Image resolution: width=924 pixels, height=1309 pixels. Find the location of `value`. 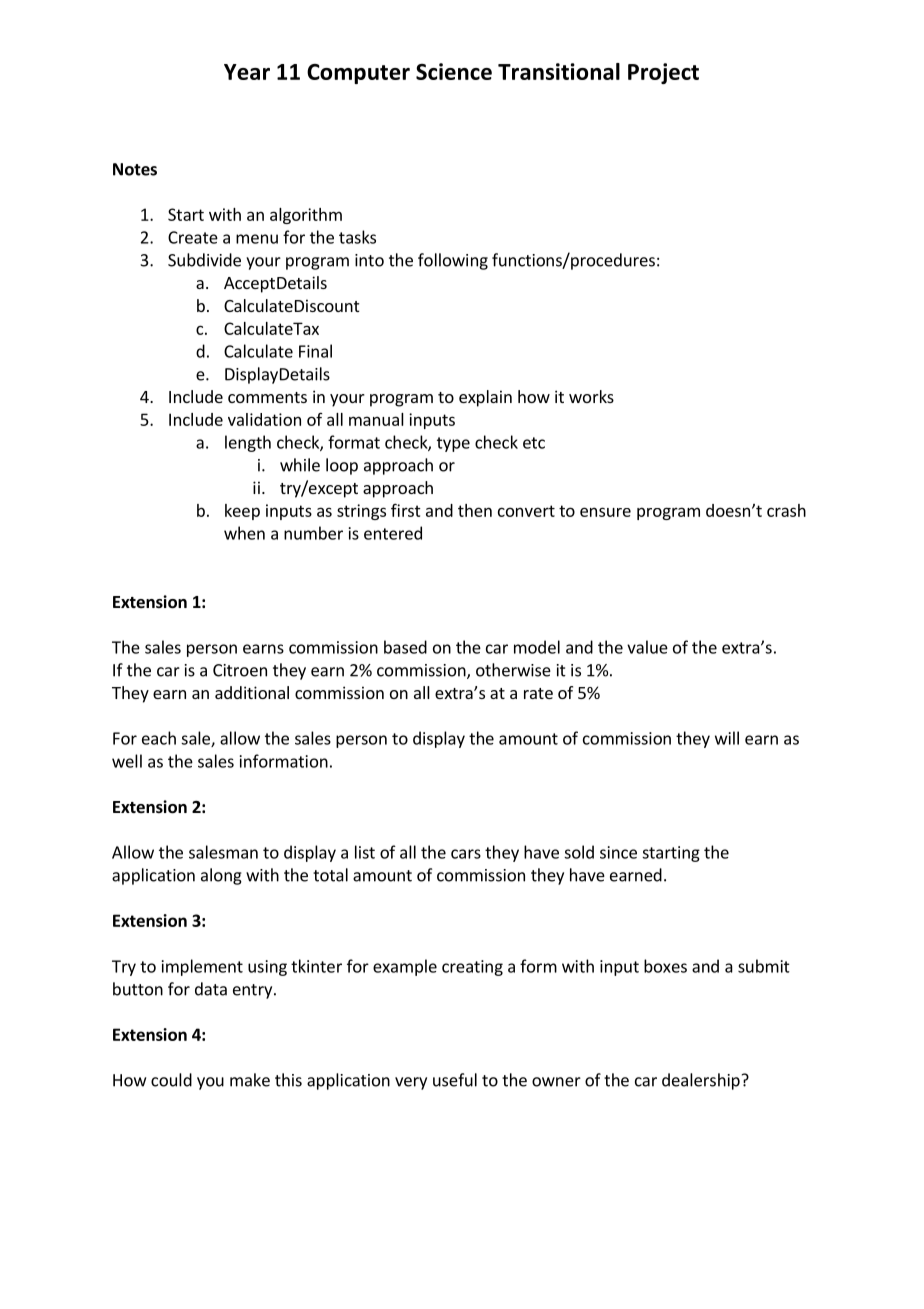

value is located at coordinates (647, 647).
